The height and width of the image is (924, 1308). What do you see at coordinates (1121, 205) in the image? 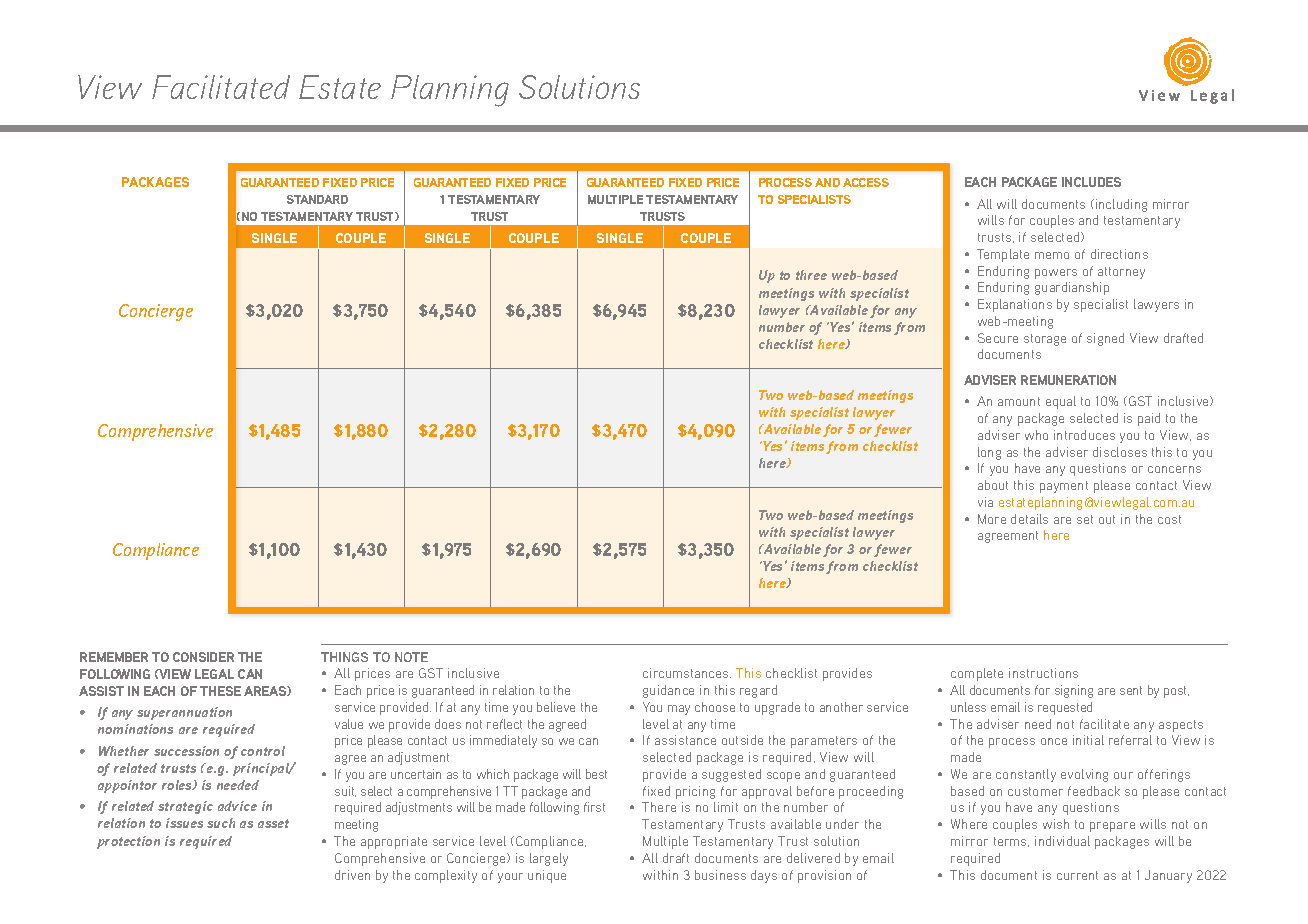
I see `including` at bounding box center [1121, 205].
